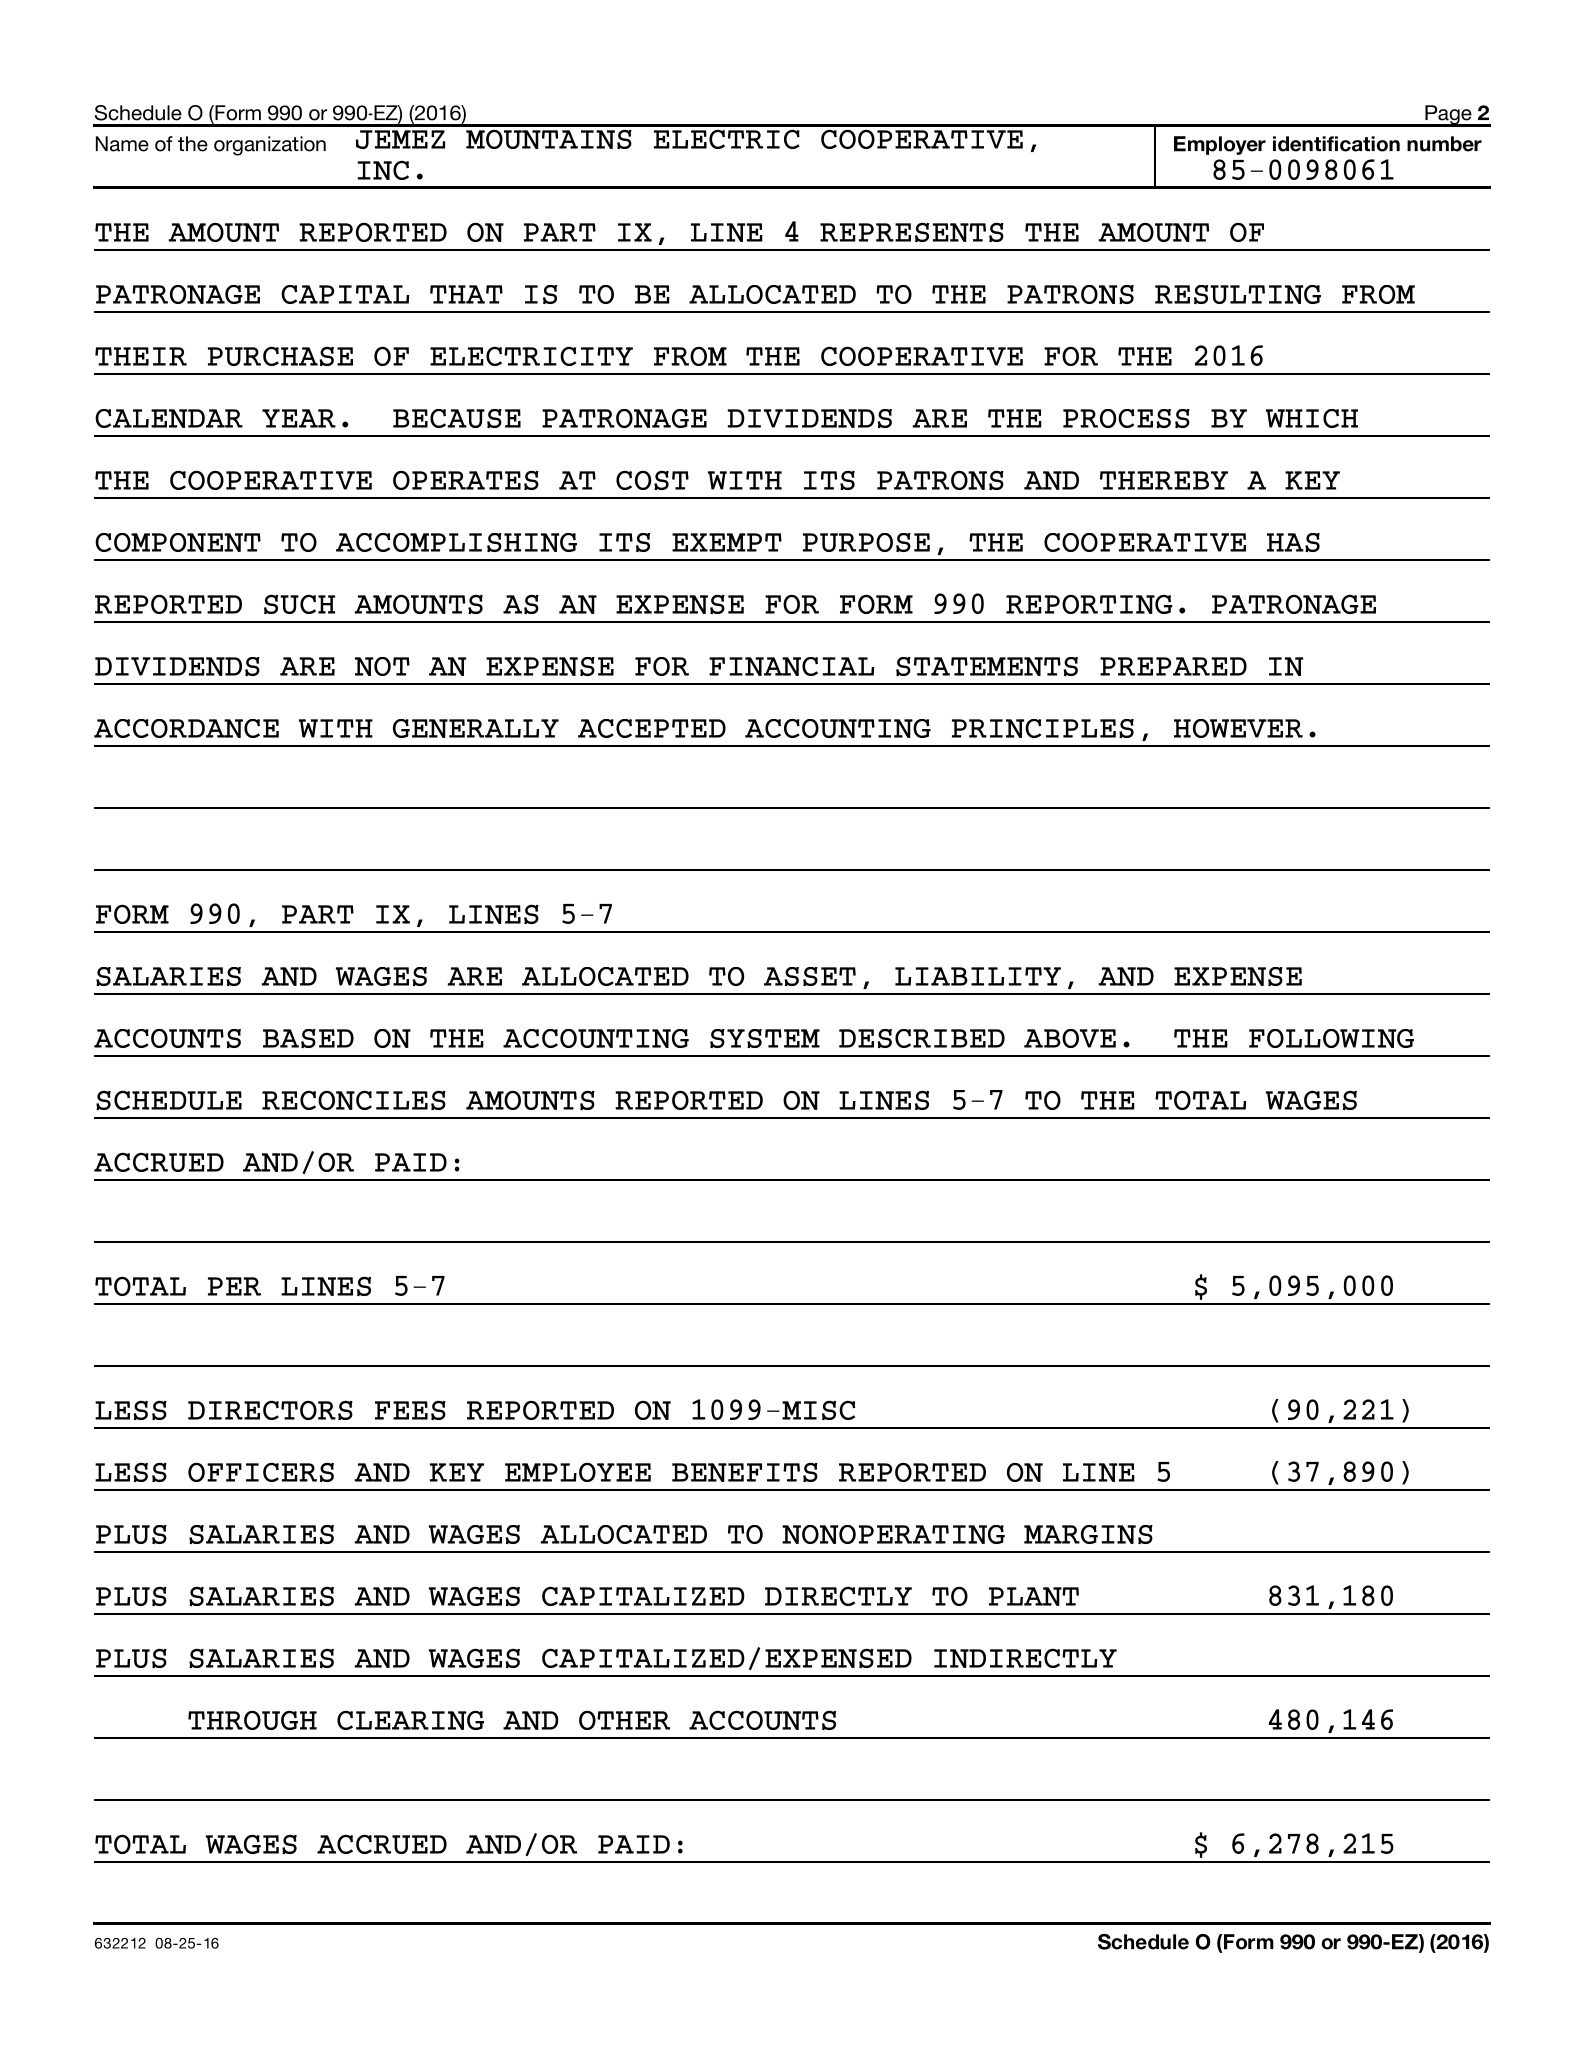 Image resolution: width=1581 pixels, height=2046 pixels. Describe the element at coordinates (1331, 1038) in the document. I see `FOLLOWING` at that location.
